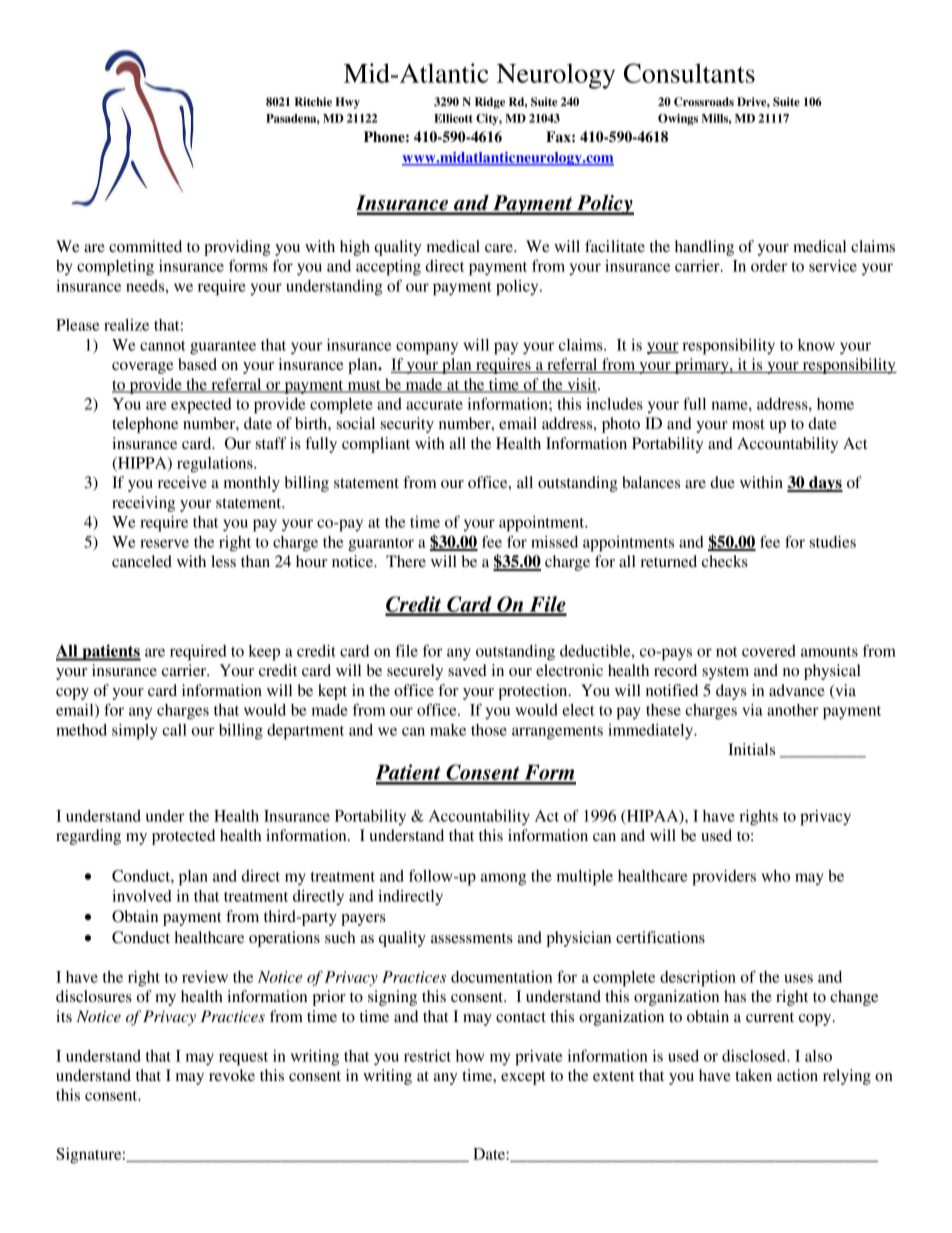 The image size is (952, 1233). What do you see at coordinates (142, 561) in the document?
I see `canceled` at bounding box center [142, 561].
